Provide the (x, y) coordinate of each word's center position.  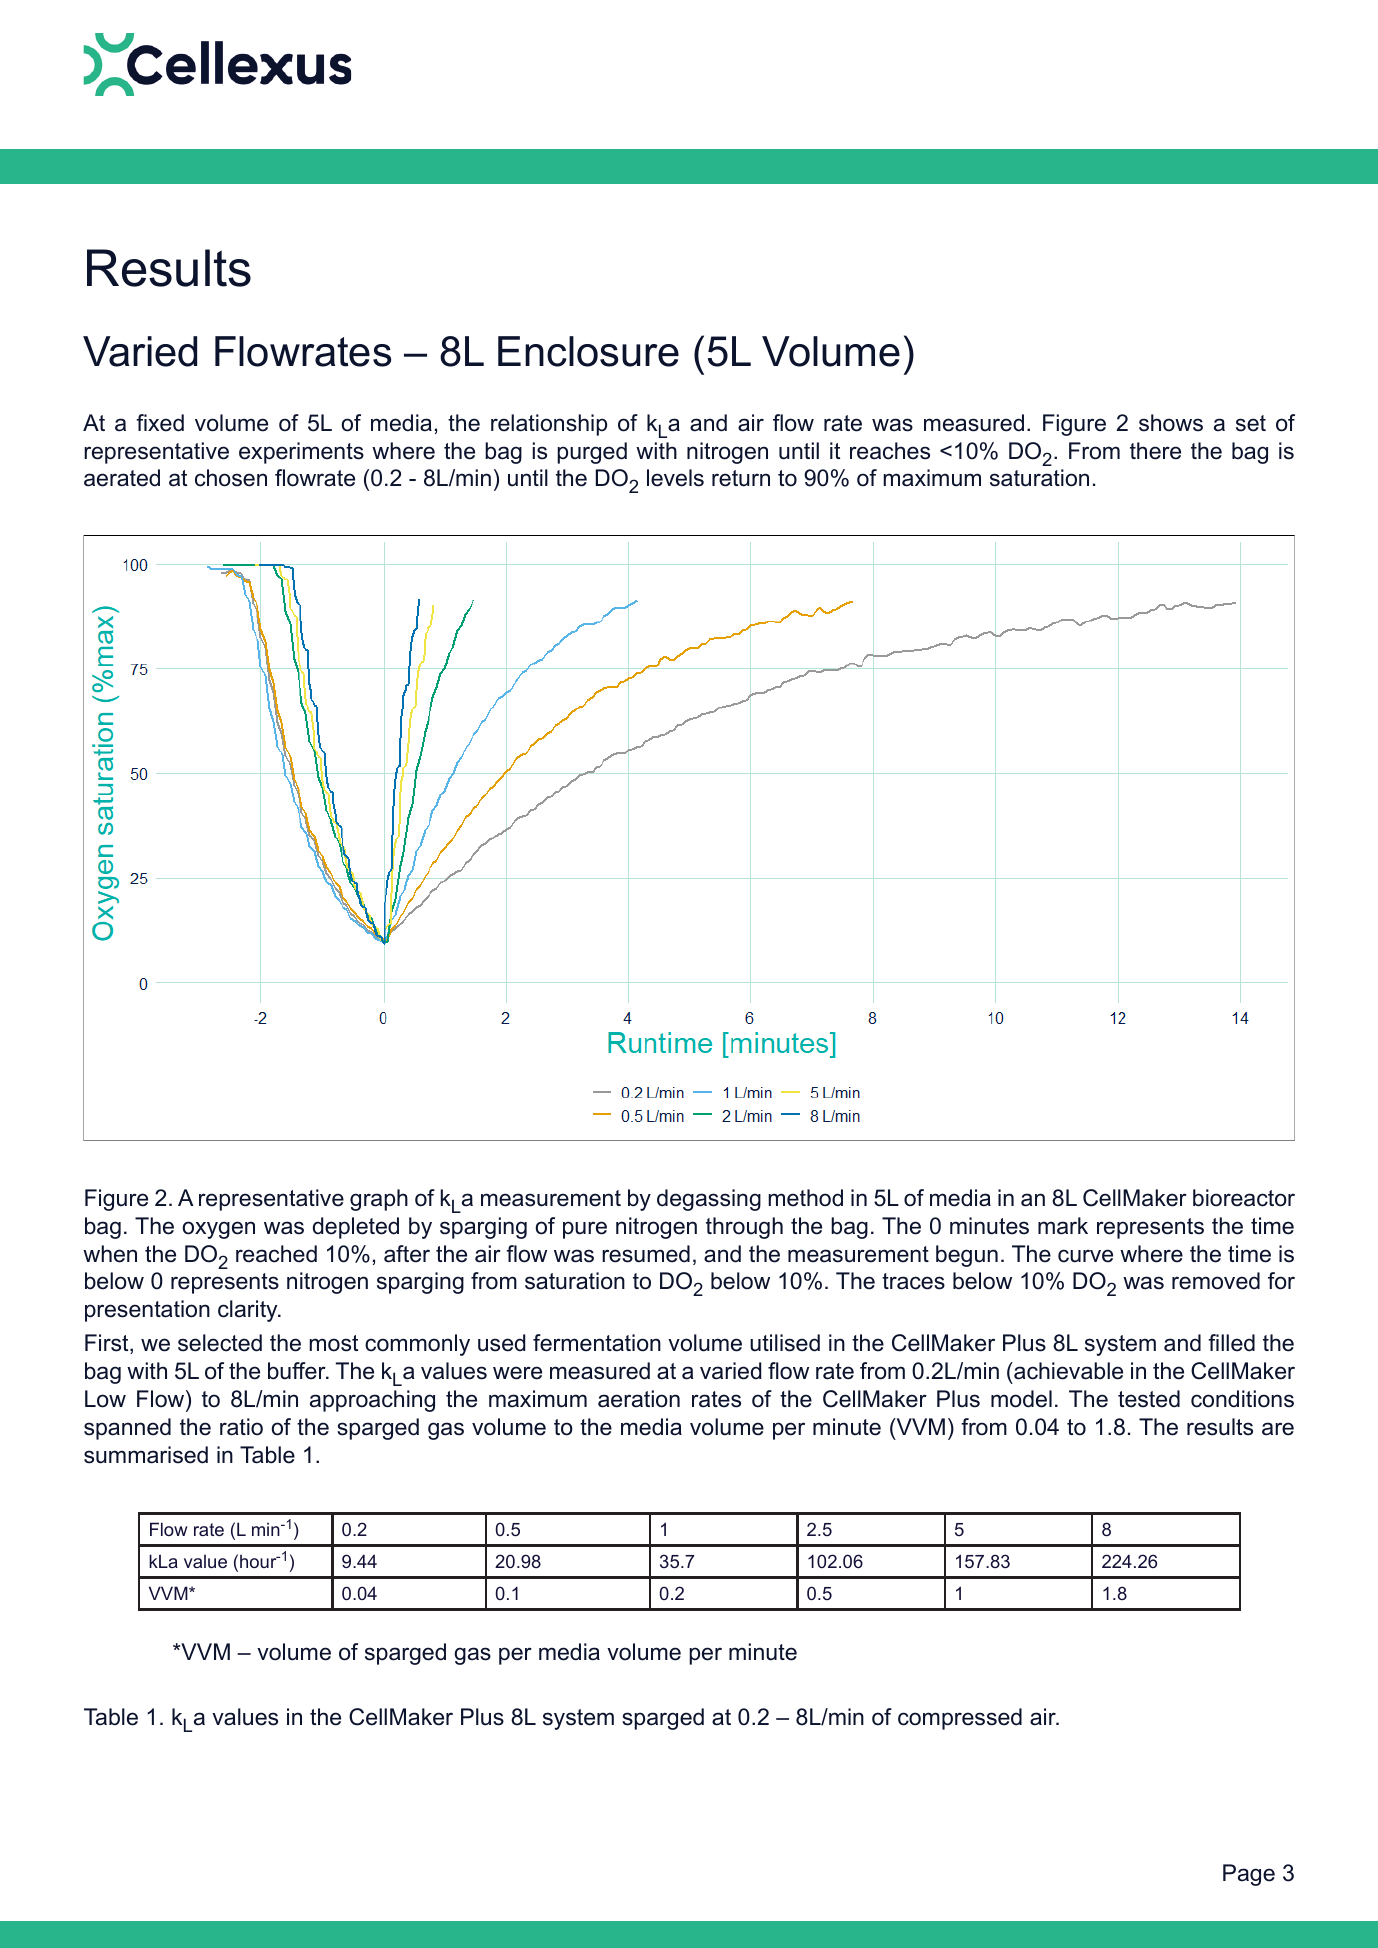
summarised (146, 1455)
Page (1249, 1875)
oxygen (219, 1230)
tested (1149, 1399)
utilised (785, 1343)
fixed (160, 423)
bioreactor (1244, 1198)
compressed (960, 1719)
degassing (709, 1200)
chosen (231, 478)
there (1155, 451)
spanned (127, 1429)
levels (675, 478)
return (741, 478)
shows (1171, 423)
